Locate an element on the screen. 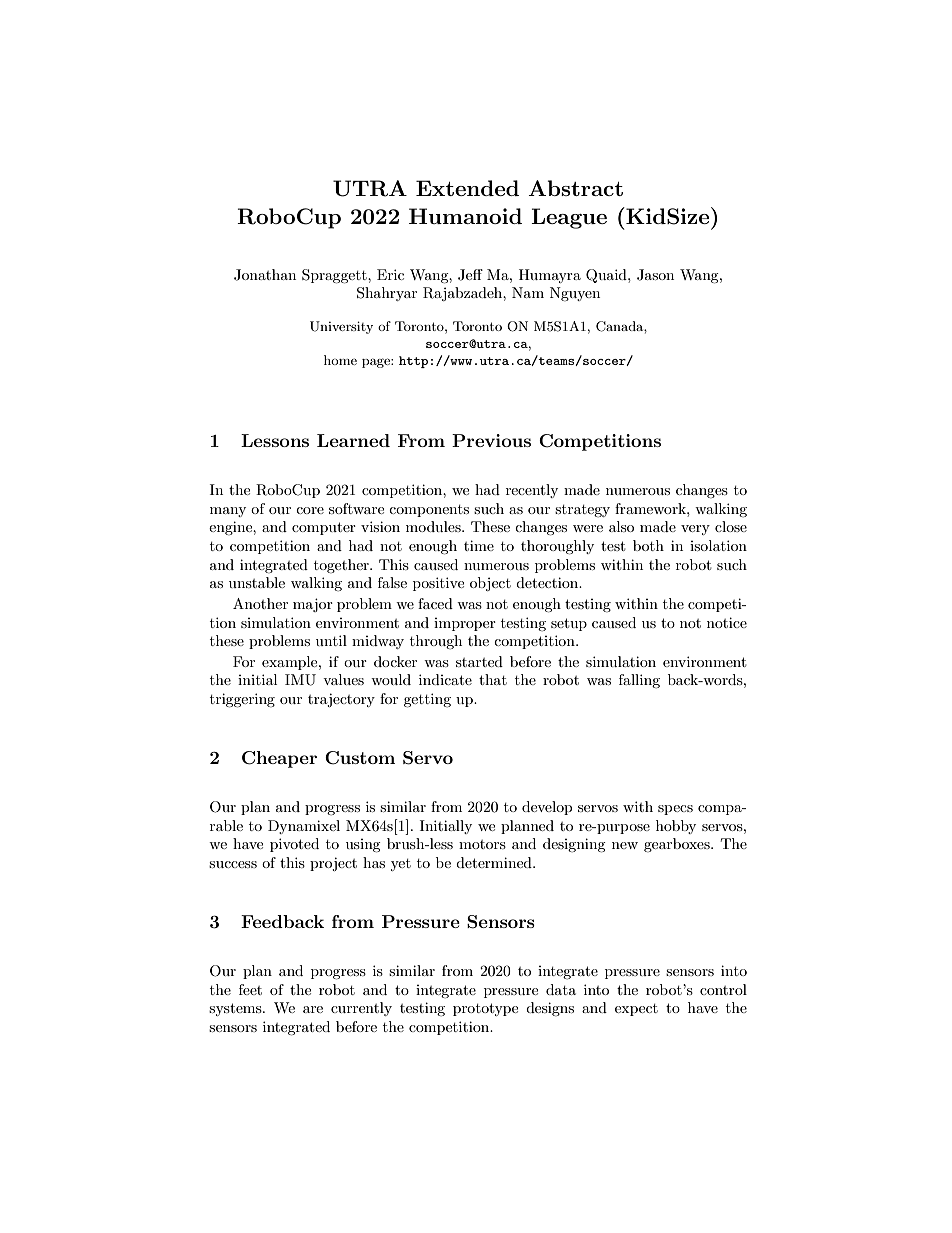 The height and width of the screenshot is (1233, 952). Cheaper is located at coordinates (279, 759).
